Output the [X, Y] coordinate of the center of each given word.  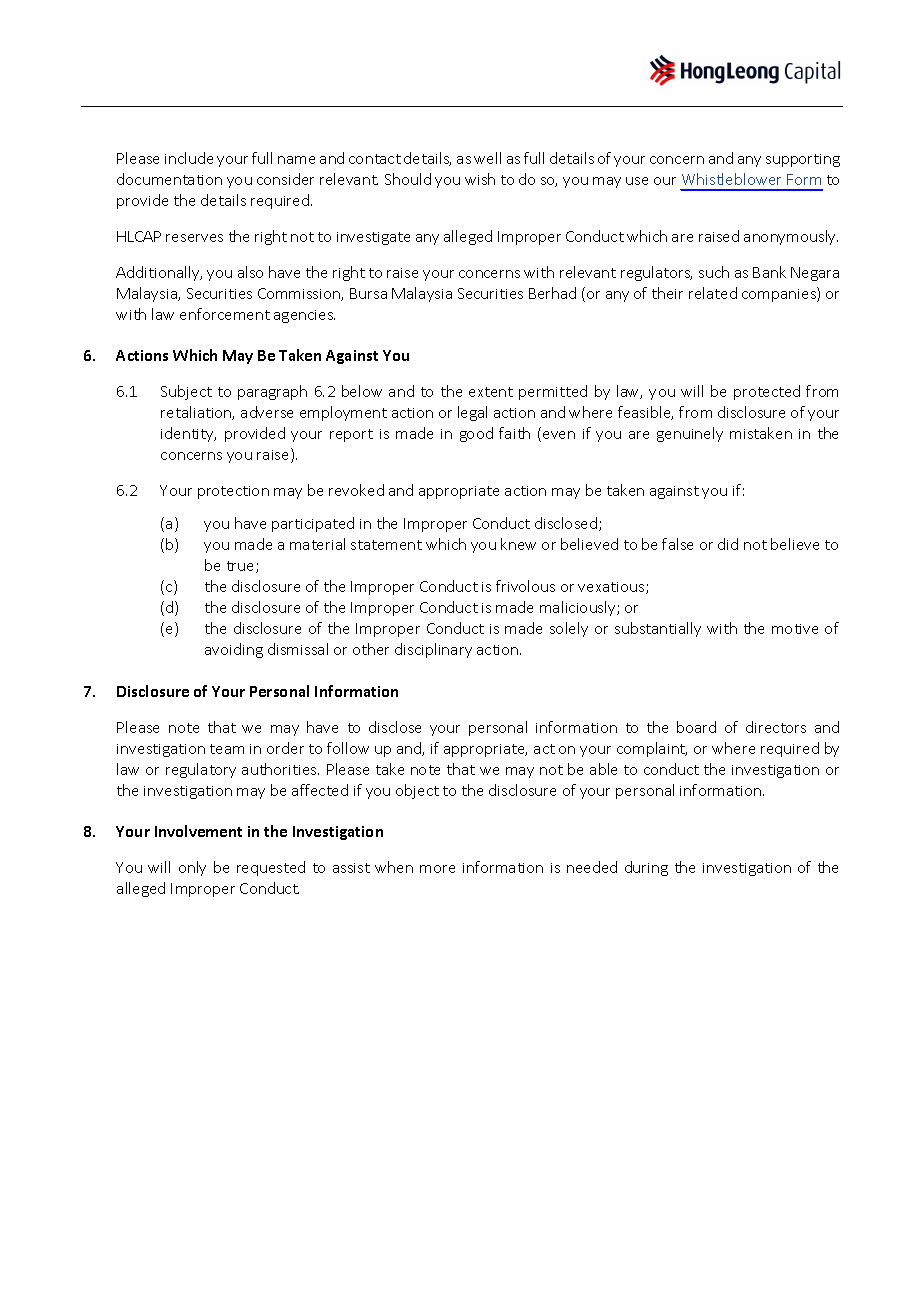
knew [518, 544]
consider [285, 179]
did [728, 544]
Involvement [198, 831]
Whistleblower [731, 179]
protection [233, 492]
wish [480, 179]
